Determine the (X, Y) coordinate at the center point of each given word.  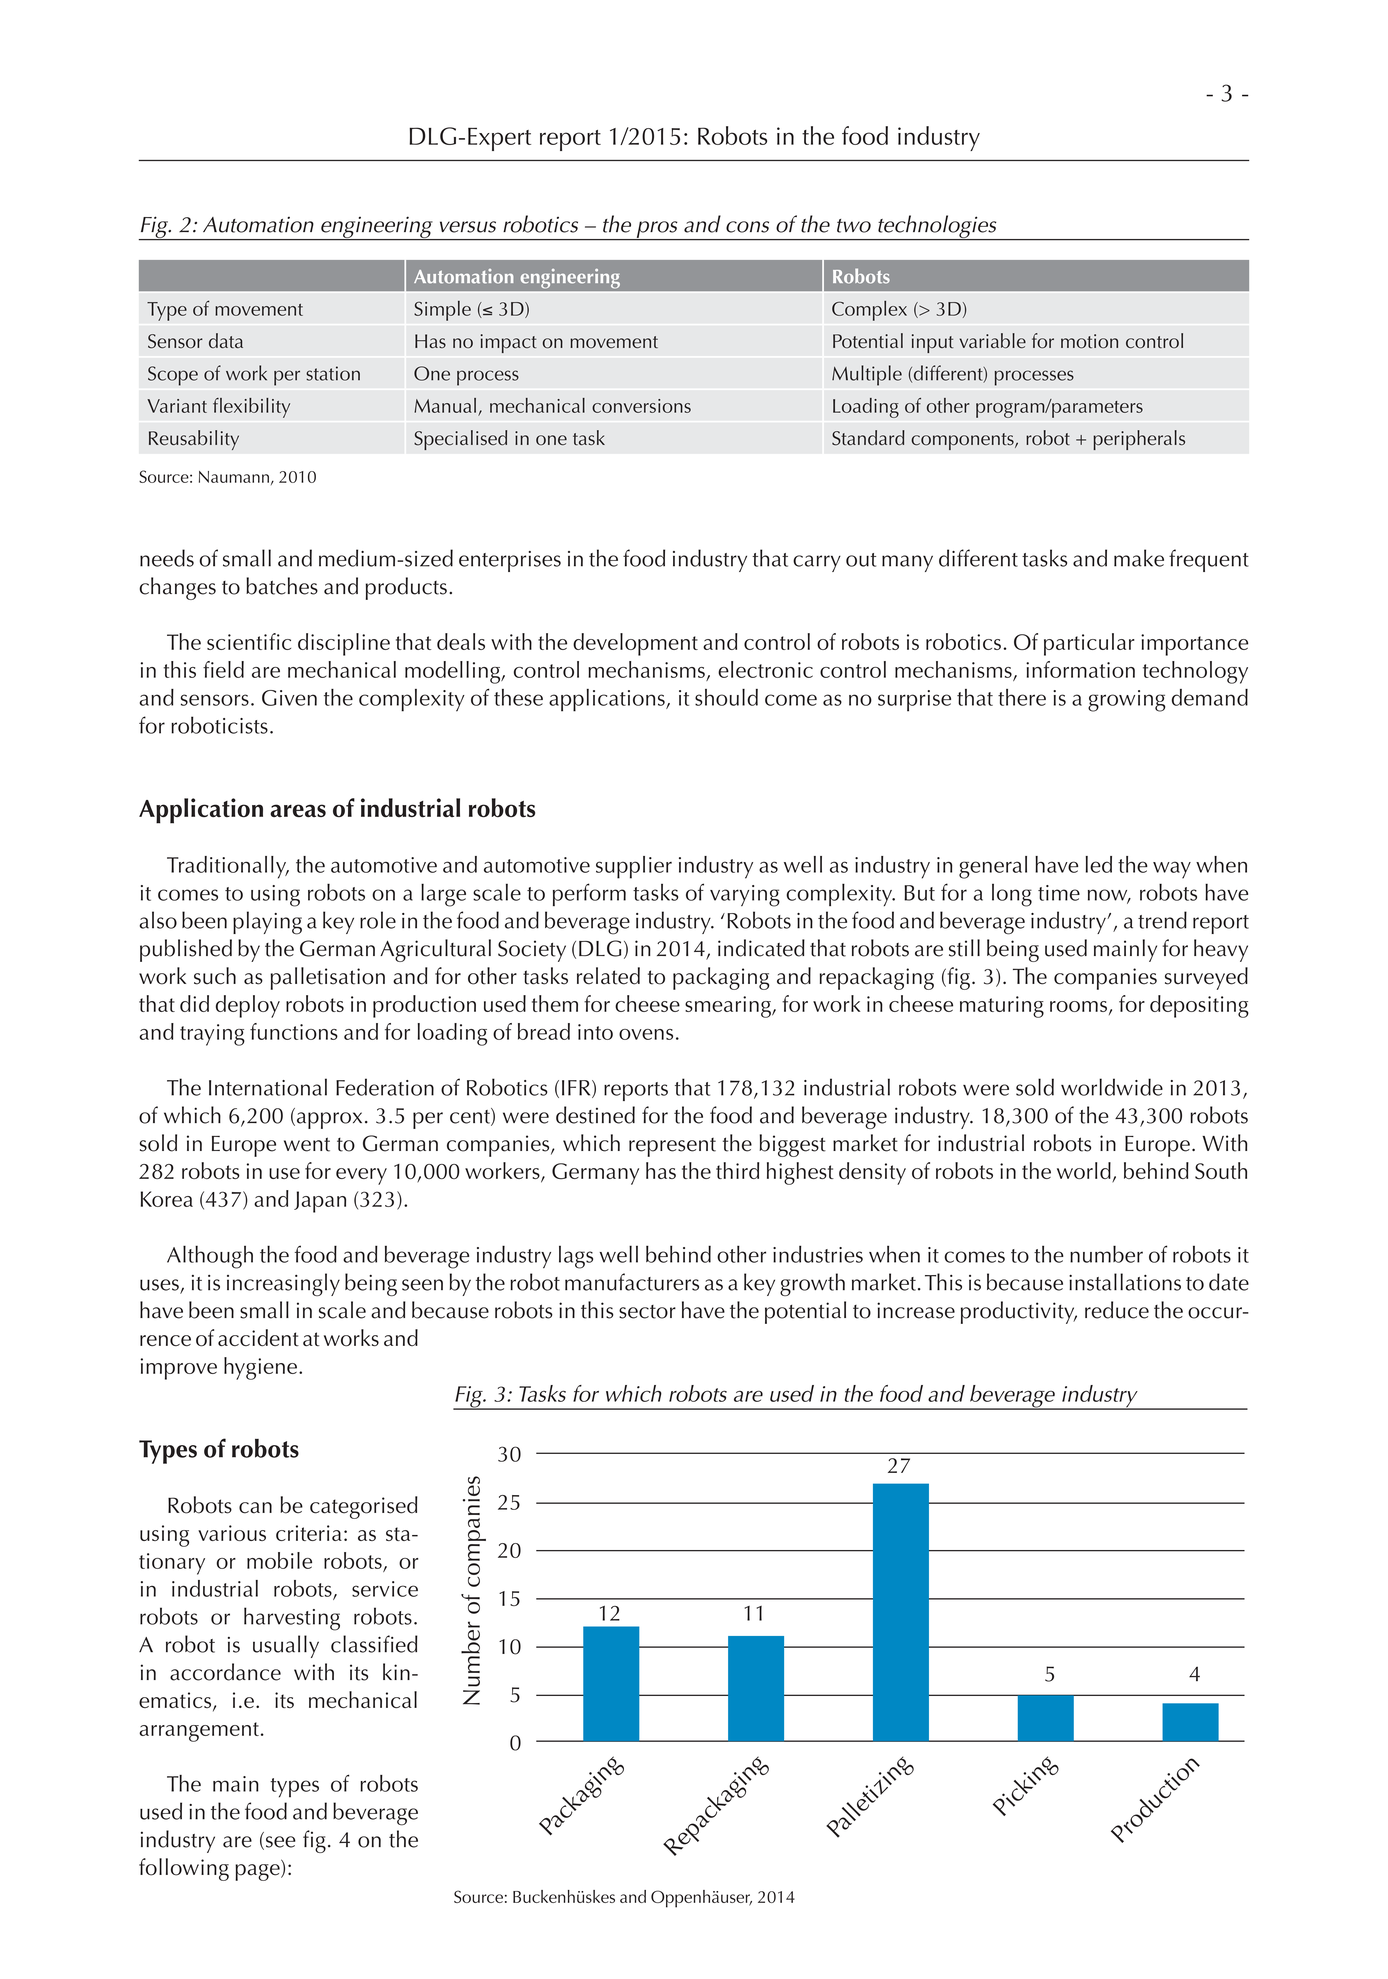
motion (1089, 341)
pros (657, 230)
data (226, 340)
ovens (646, 1034)
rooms (1078, 1006)
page (258, 1872)
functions (294, 1031)
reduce (1117, 1310)
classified (374, 1644)
